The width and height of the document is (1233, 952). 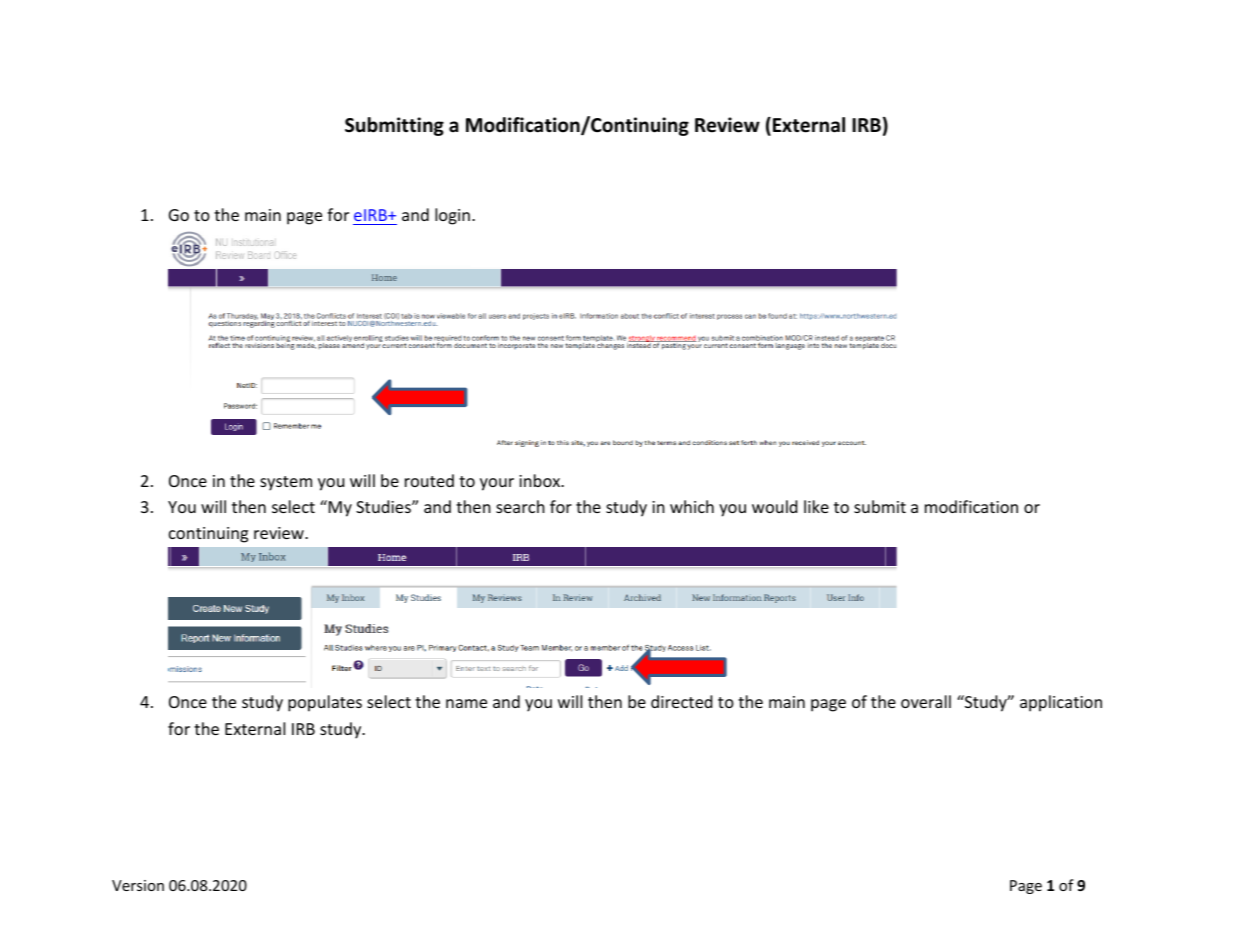 I want to click on directed, so click(x=681, y=701).
